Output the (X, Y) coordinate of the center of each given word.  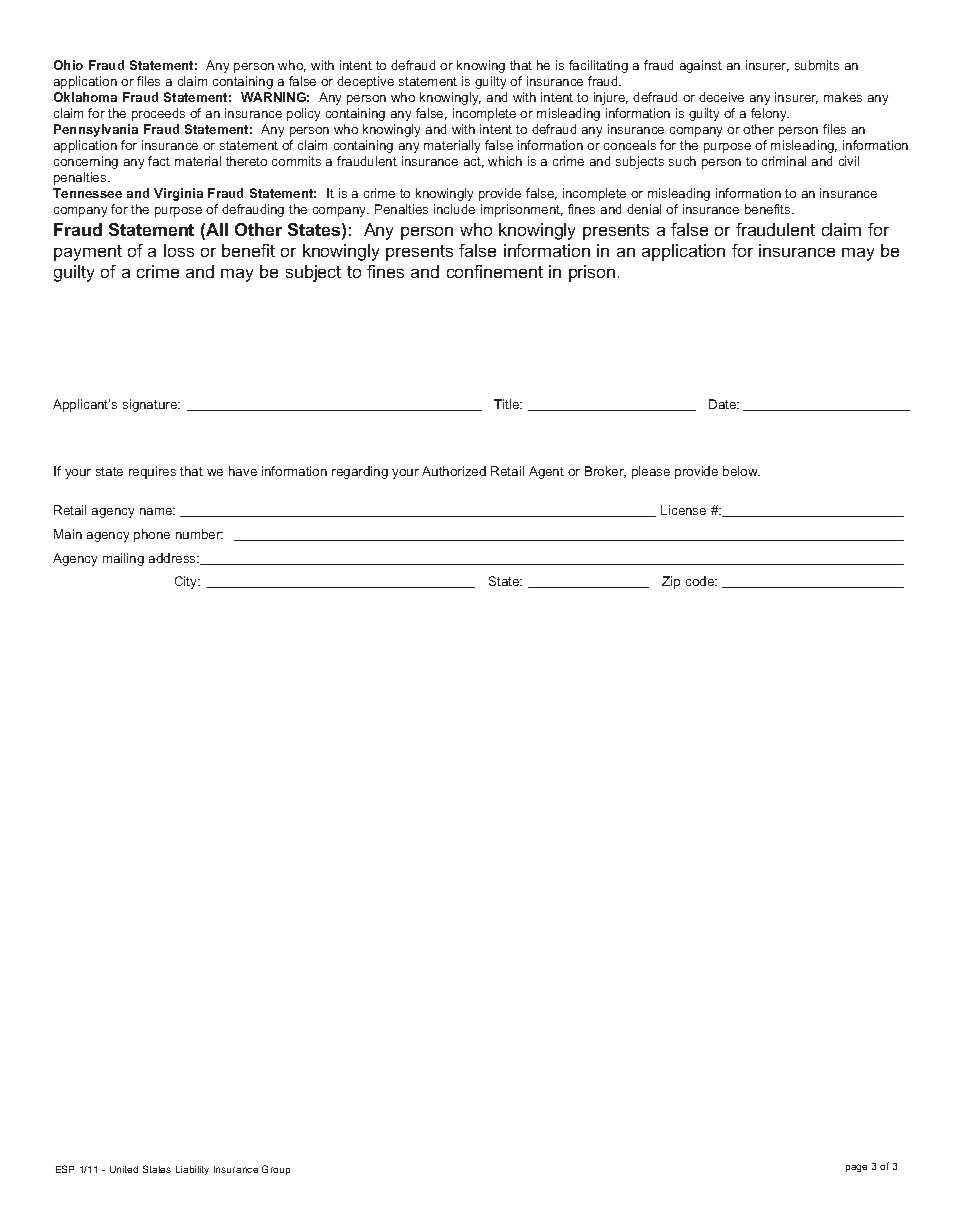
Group (276, 1170)
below (741, 471)
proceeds (158, 114)
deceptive (365, 82)
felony (770, 114)
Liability (192, 1170)
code (701, 581)
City (187, 582)
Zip (671, 582)
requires (152, 472)
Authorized (454, 471)
